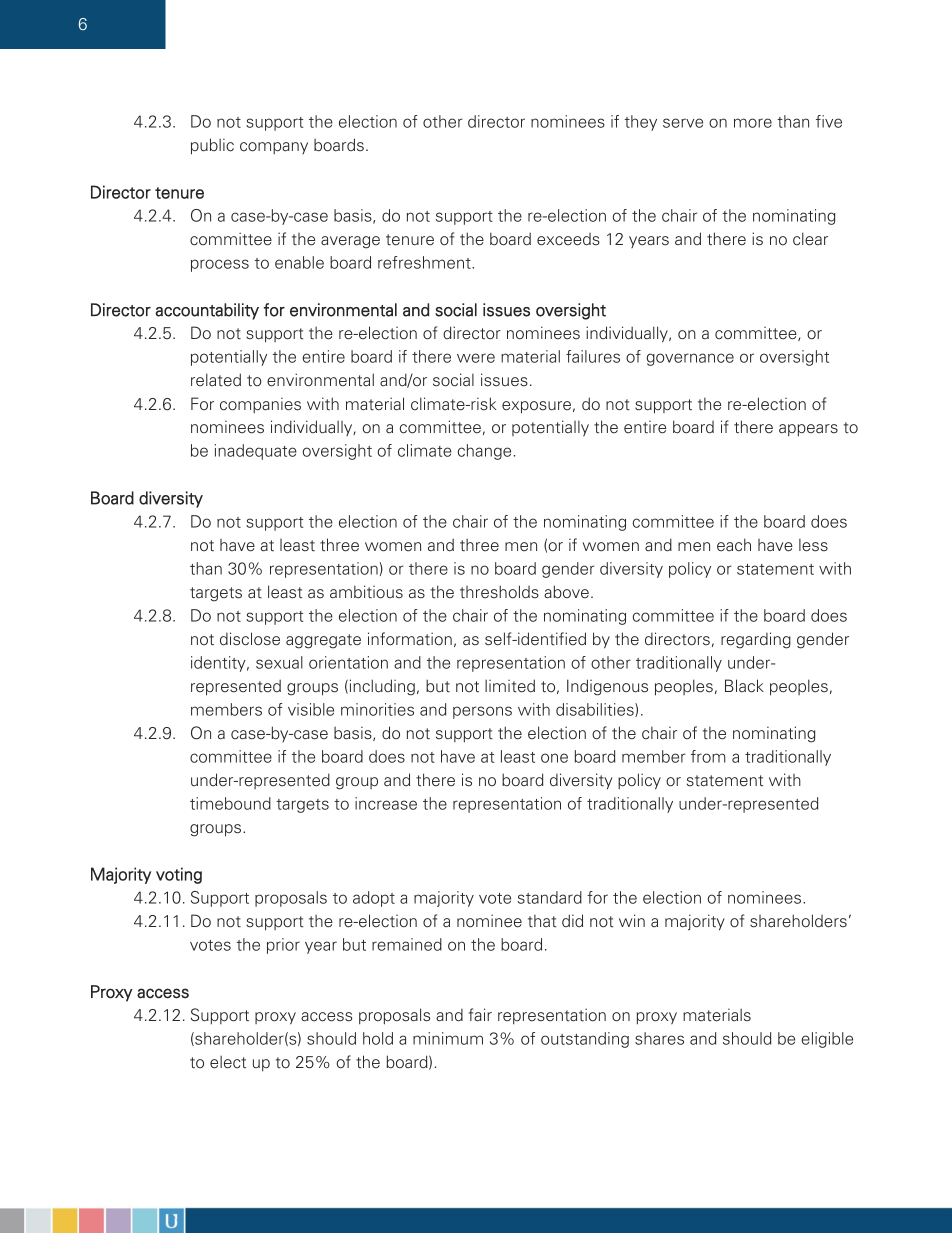 The image size is (952, 1233). What do you see at coordinates (554, 758) in the screenshot?
I see `one` at bounding box center [554, 758].
